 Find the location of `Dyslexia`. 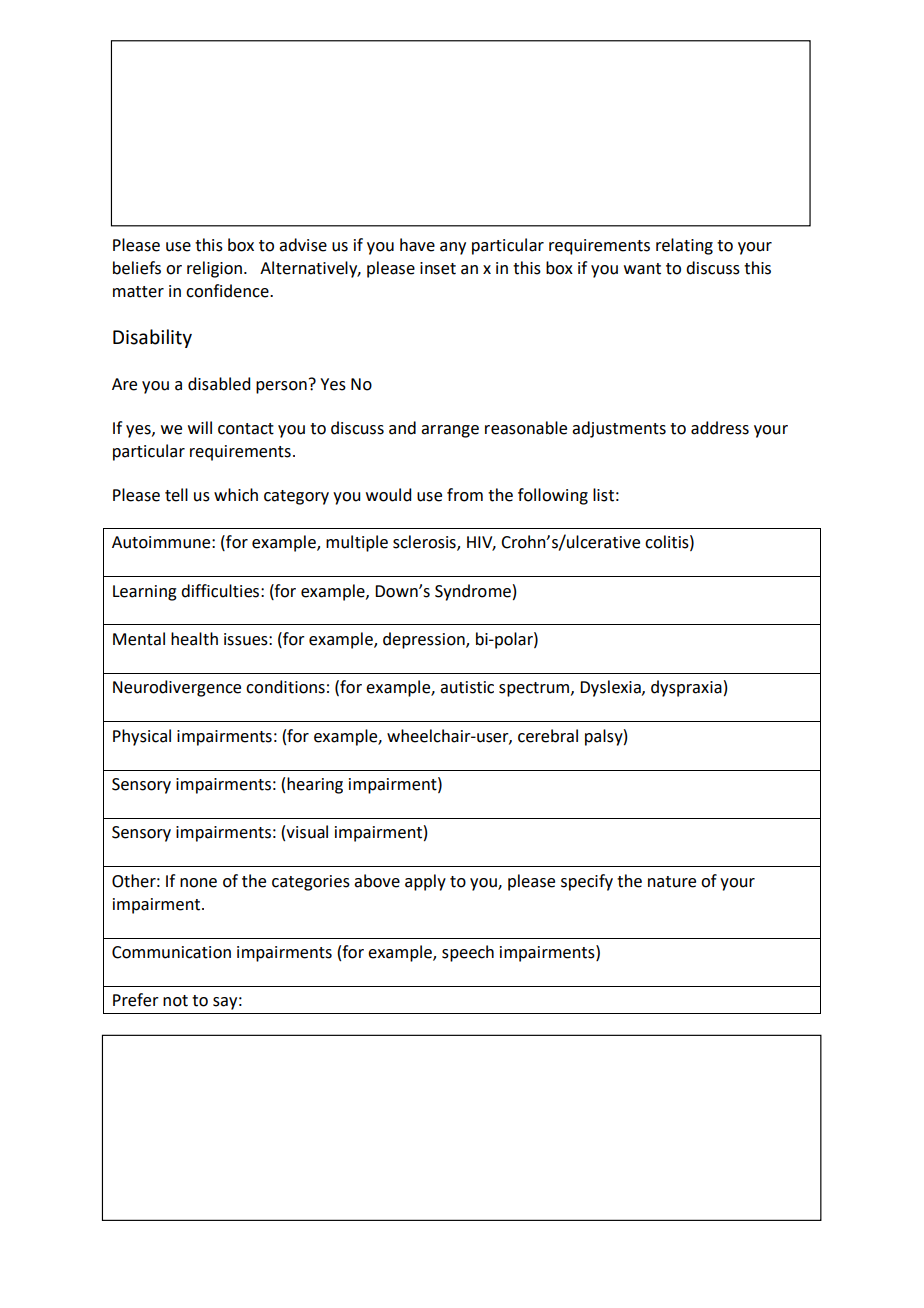

Dyslexia is located at coordinates (611, 688).
